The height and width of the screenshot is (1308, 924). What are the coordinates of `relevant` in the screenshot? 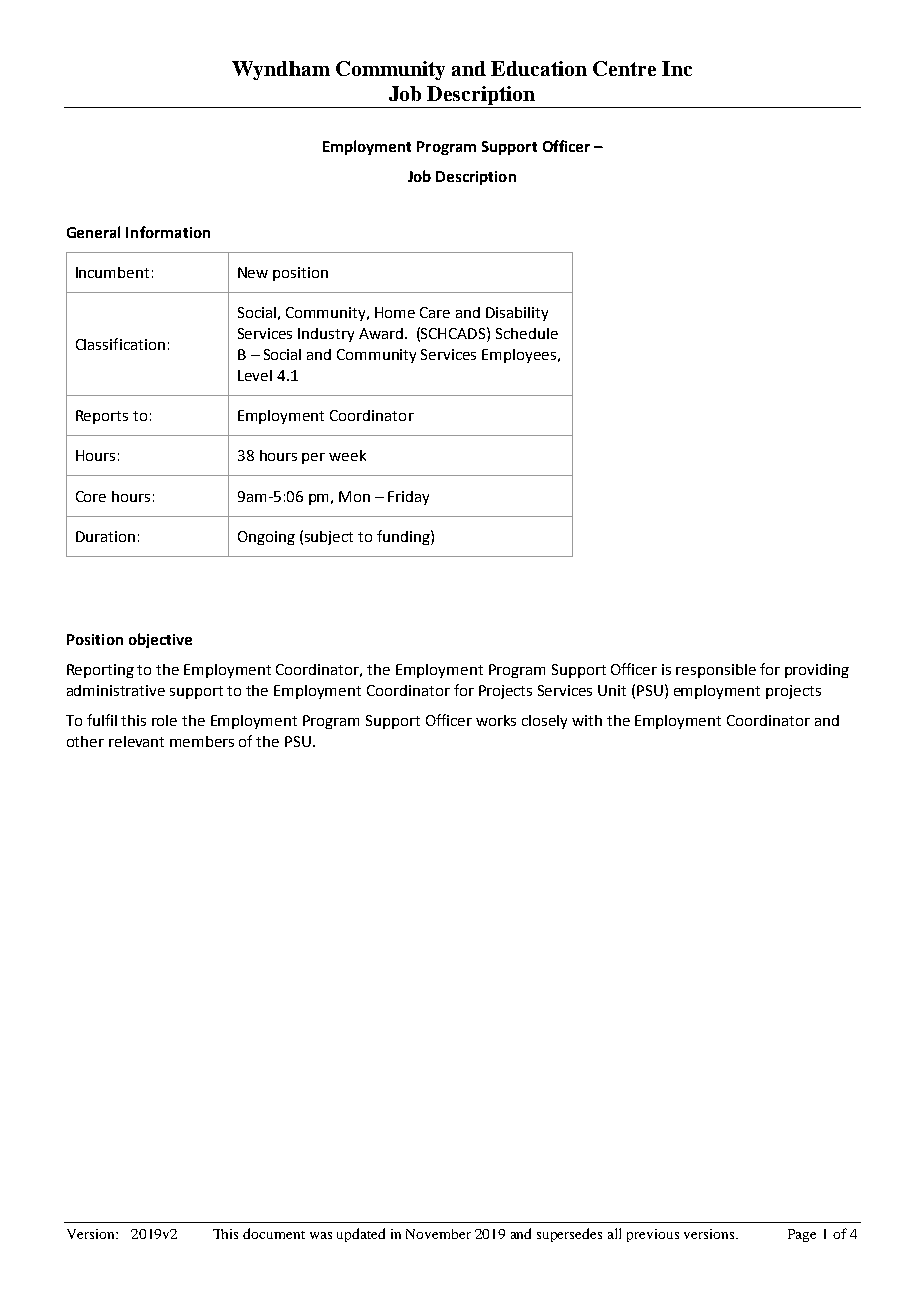 It's located at (136, 741).
